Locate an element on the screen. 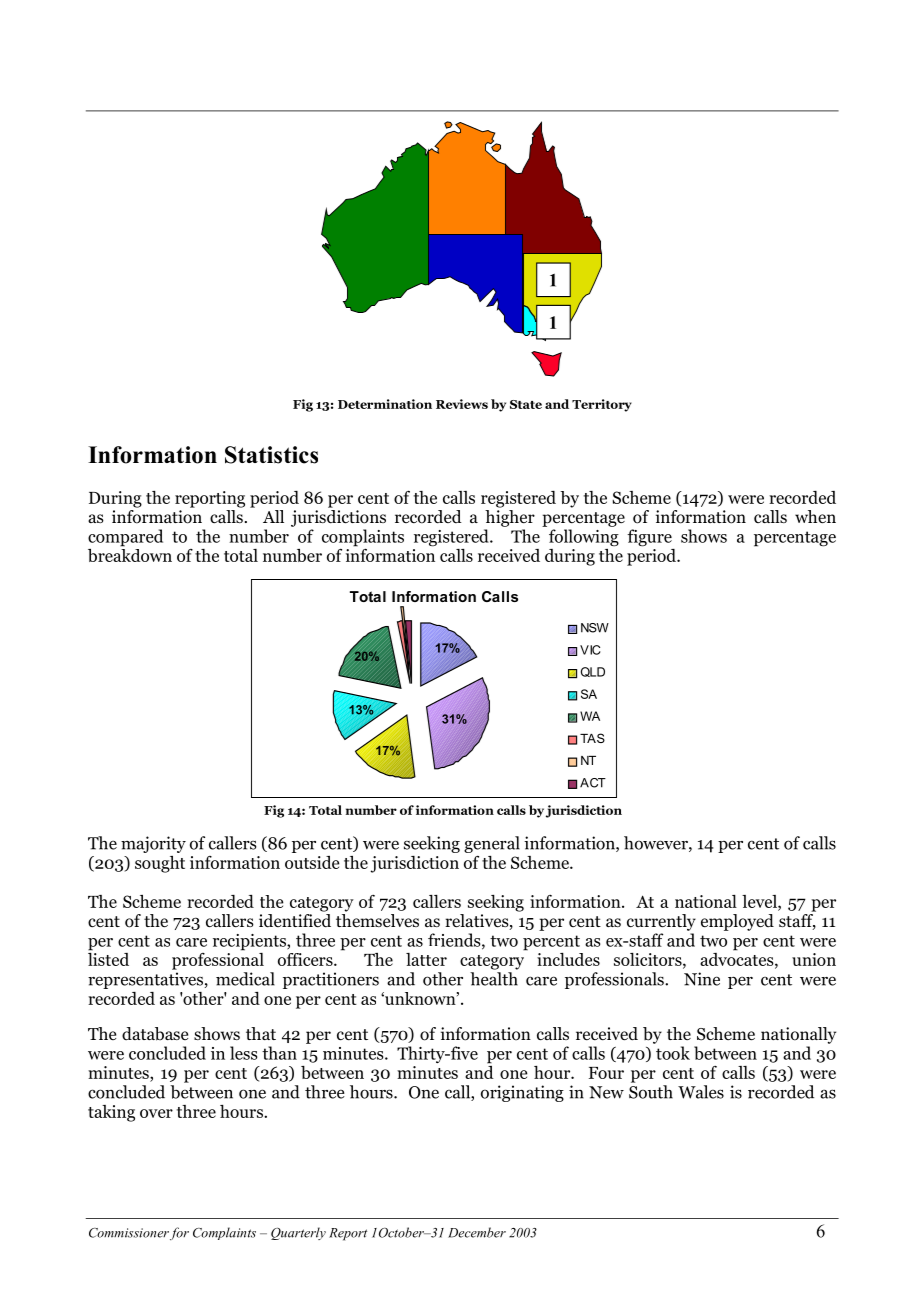  Statistics is located at coordinates (271, 455).
